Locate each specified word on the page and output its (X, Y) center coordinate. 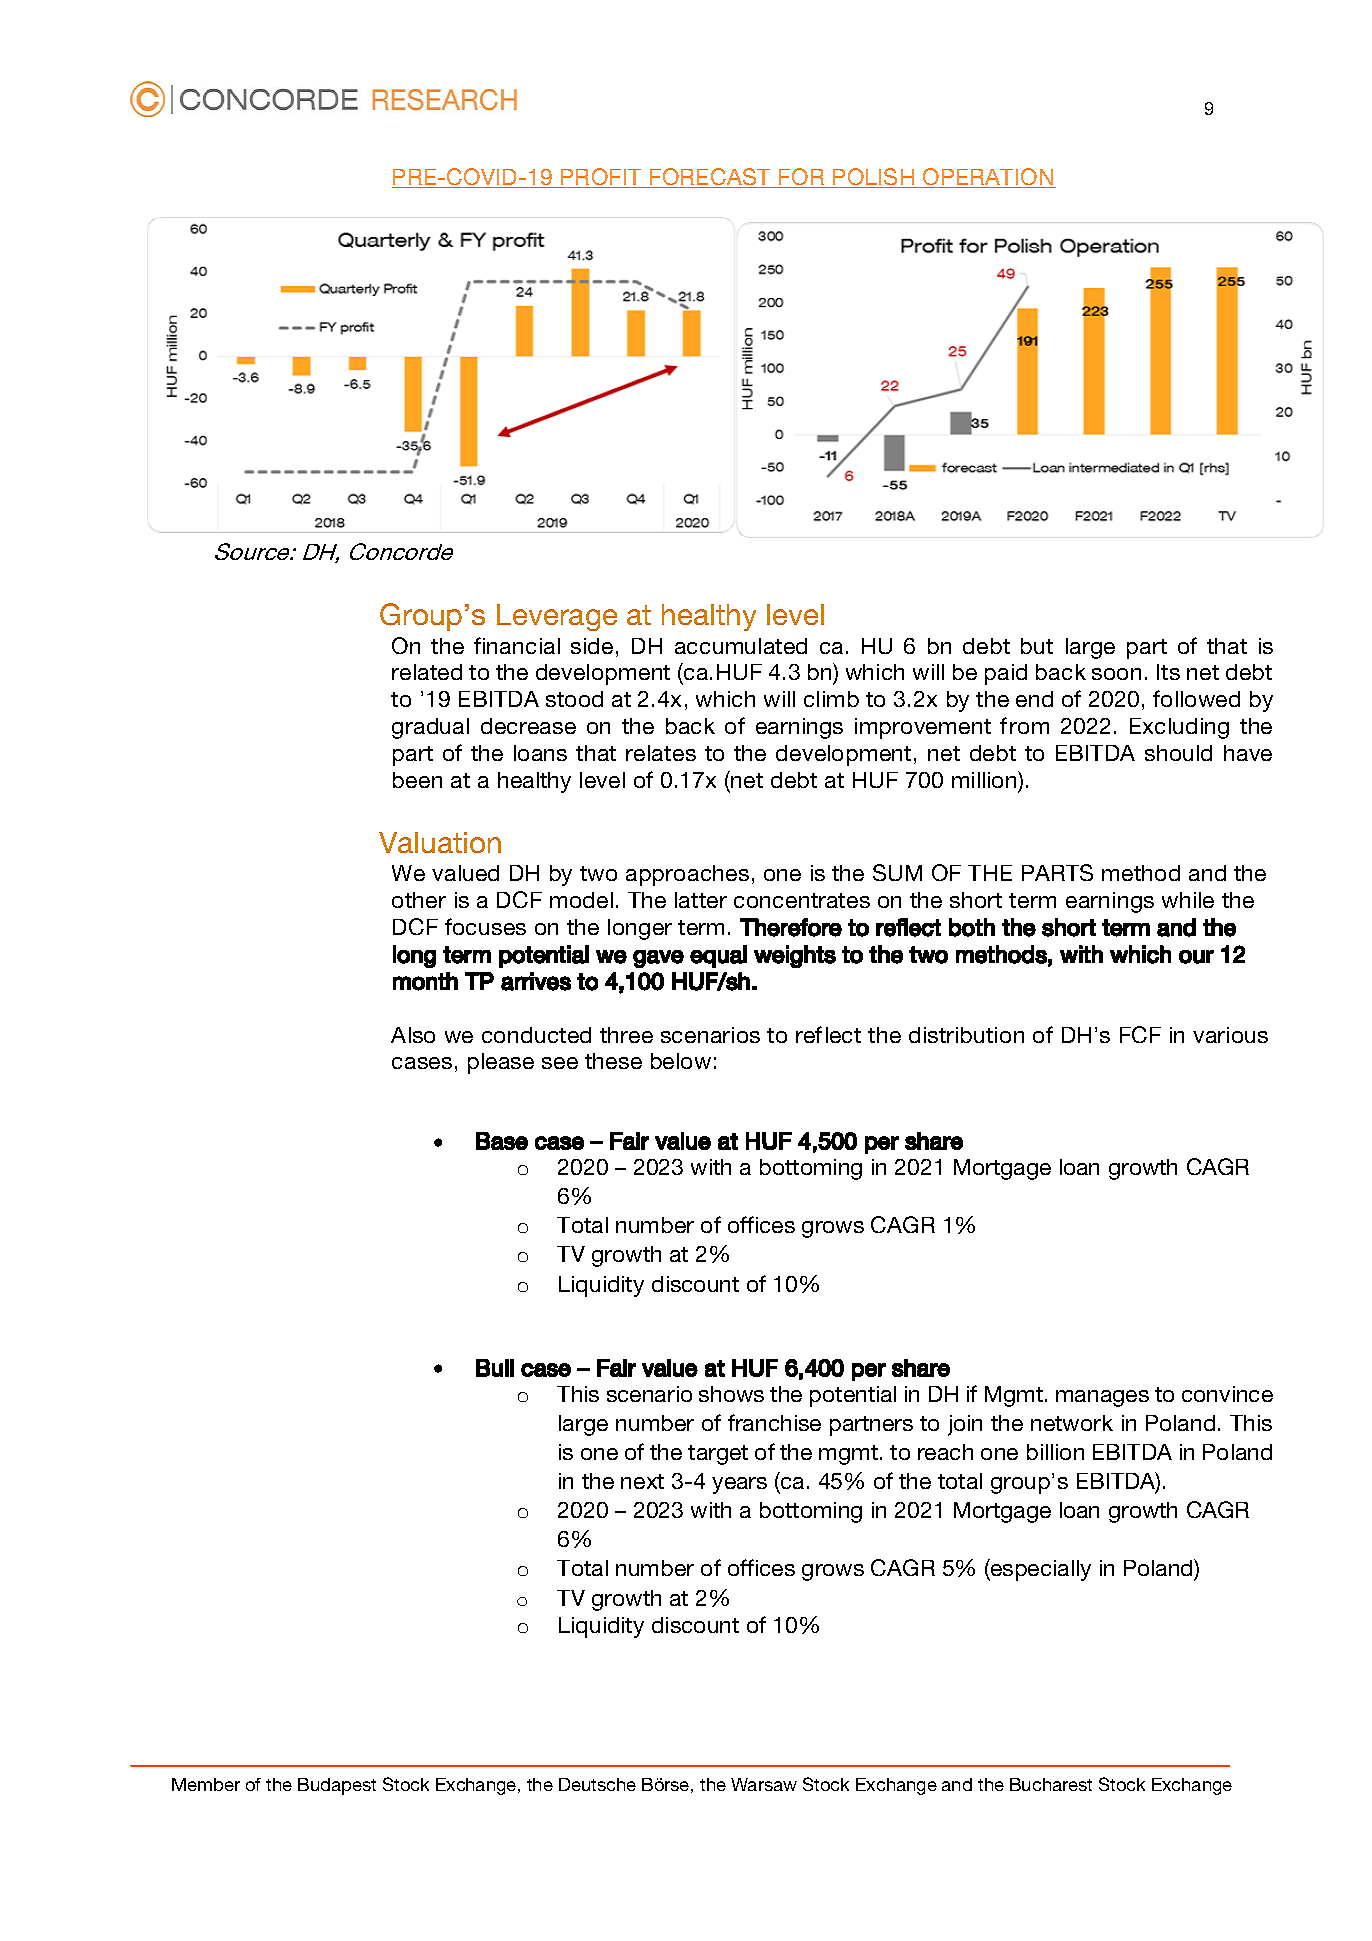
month (425, 981)
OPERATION (988, 178)
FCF (1140, 1034)
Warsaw (764, 1784)
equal (718, 956)
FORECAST (710, 178)
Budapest (337, 1786)
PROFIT (601, 178)
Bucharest (1051, 1784)
